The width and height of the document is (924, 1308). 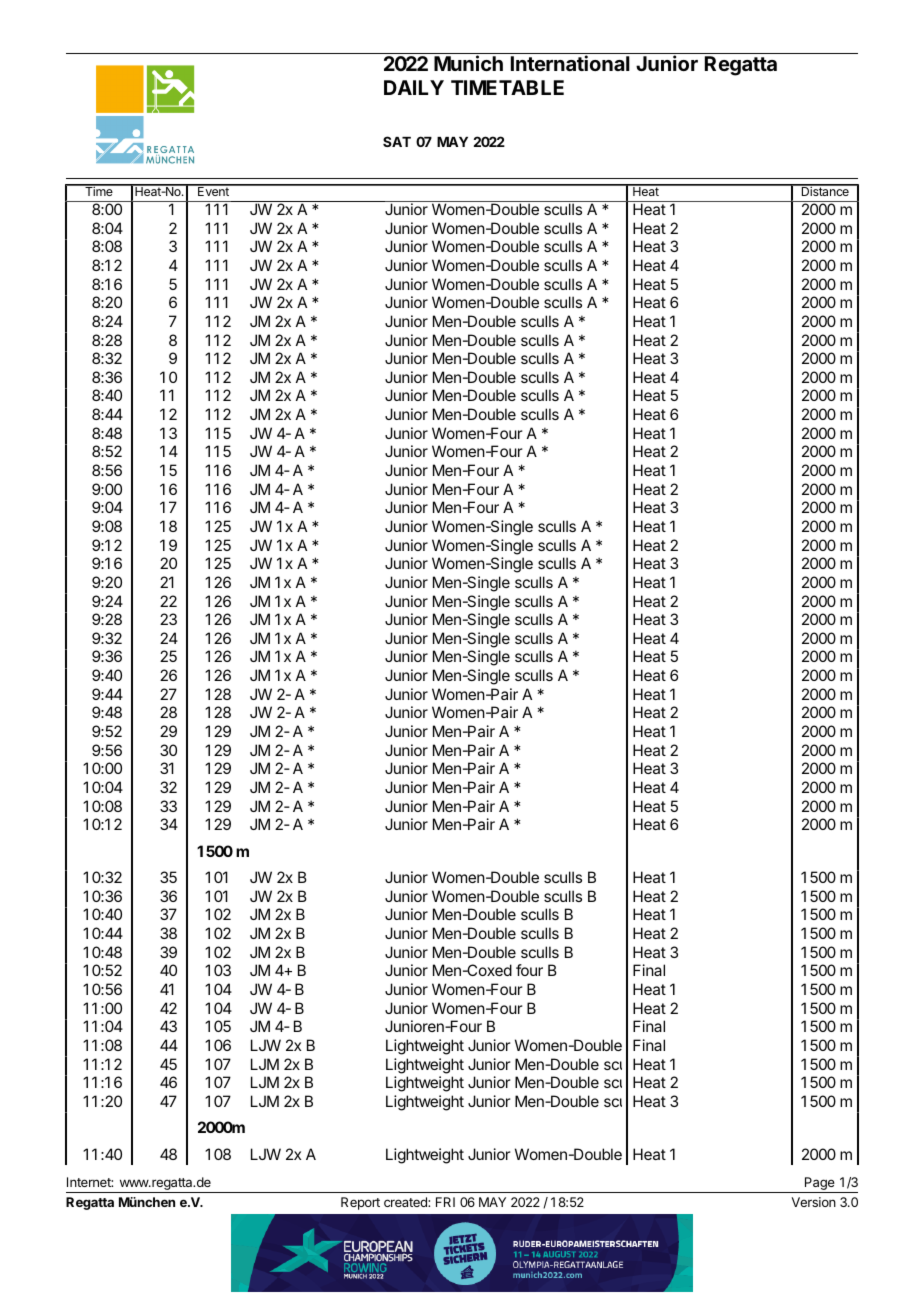 What do you see at coordinates (360, 1203) in the document?
I see `Report` at bounding box center [360, 1203].
